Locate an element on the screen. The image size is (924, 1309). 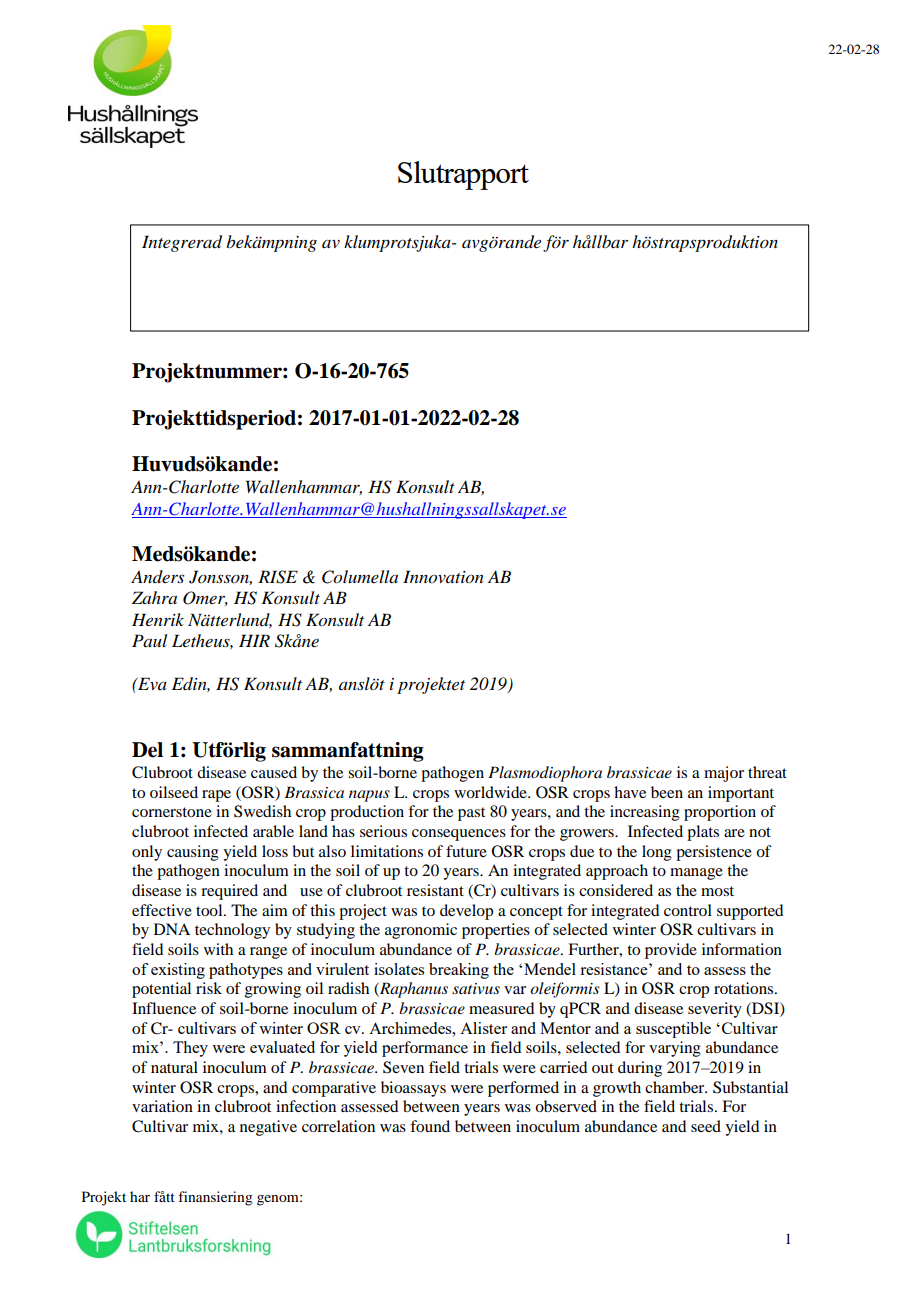
negative is located at coordinates (268, 1128).
